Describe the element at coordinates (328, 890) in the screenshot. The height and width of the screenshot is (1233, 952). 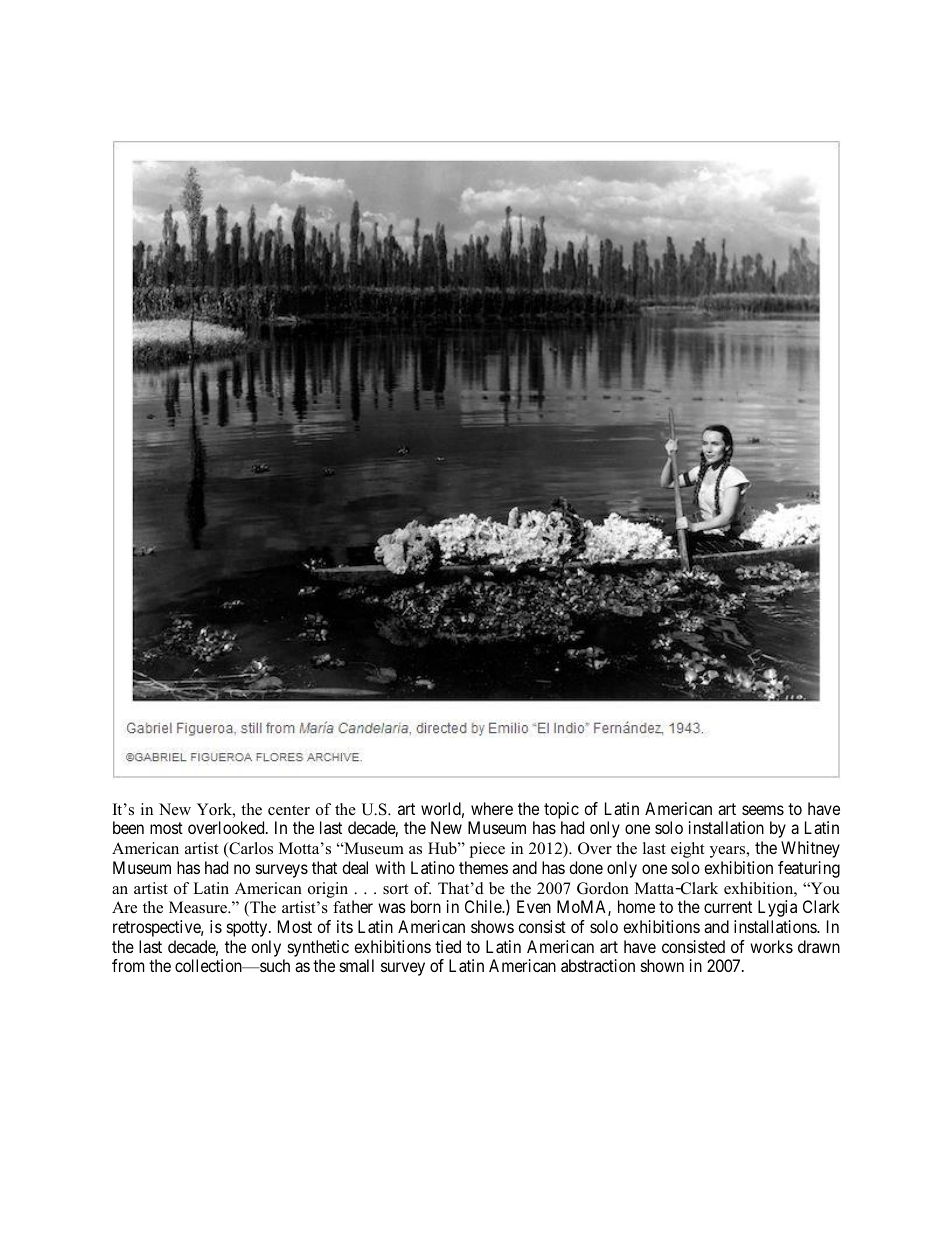
I see `origin` at that location.
